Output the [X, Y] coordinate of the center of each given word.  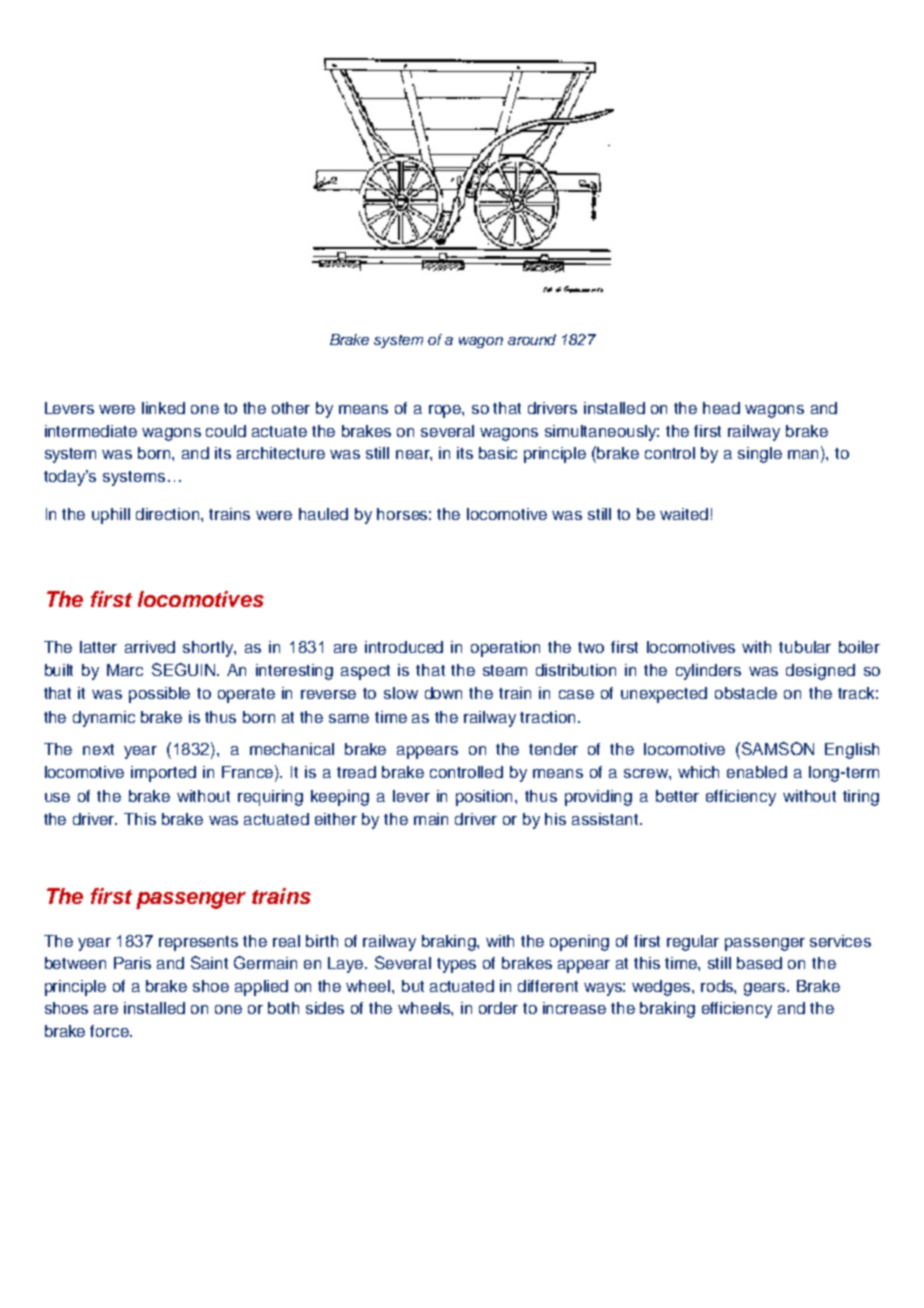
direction [169, 514]
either [336, 819]
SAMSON [776, 748]
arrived [150, 647]
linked [163, 408]
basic [498, 453]
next [98, 749]
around [532, 339]
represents [198, 943]
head [721, 408]
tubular [805, 647]
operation [505, 649]
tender [553, 749]
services [840, 941]
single [760, 455]
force [111, 1031]
